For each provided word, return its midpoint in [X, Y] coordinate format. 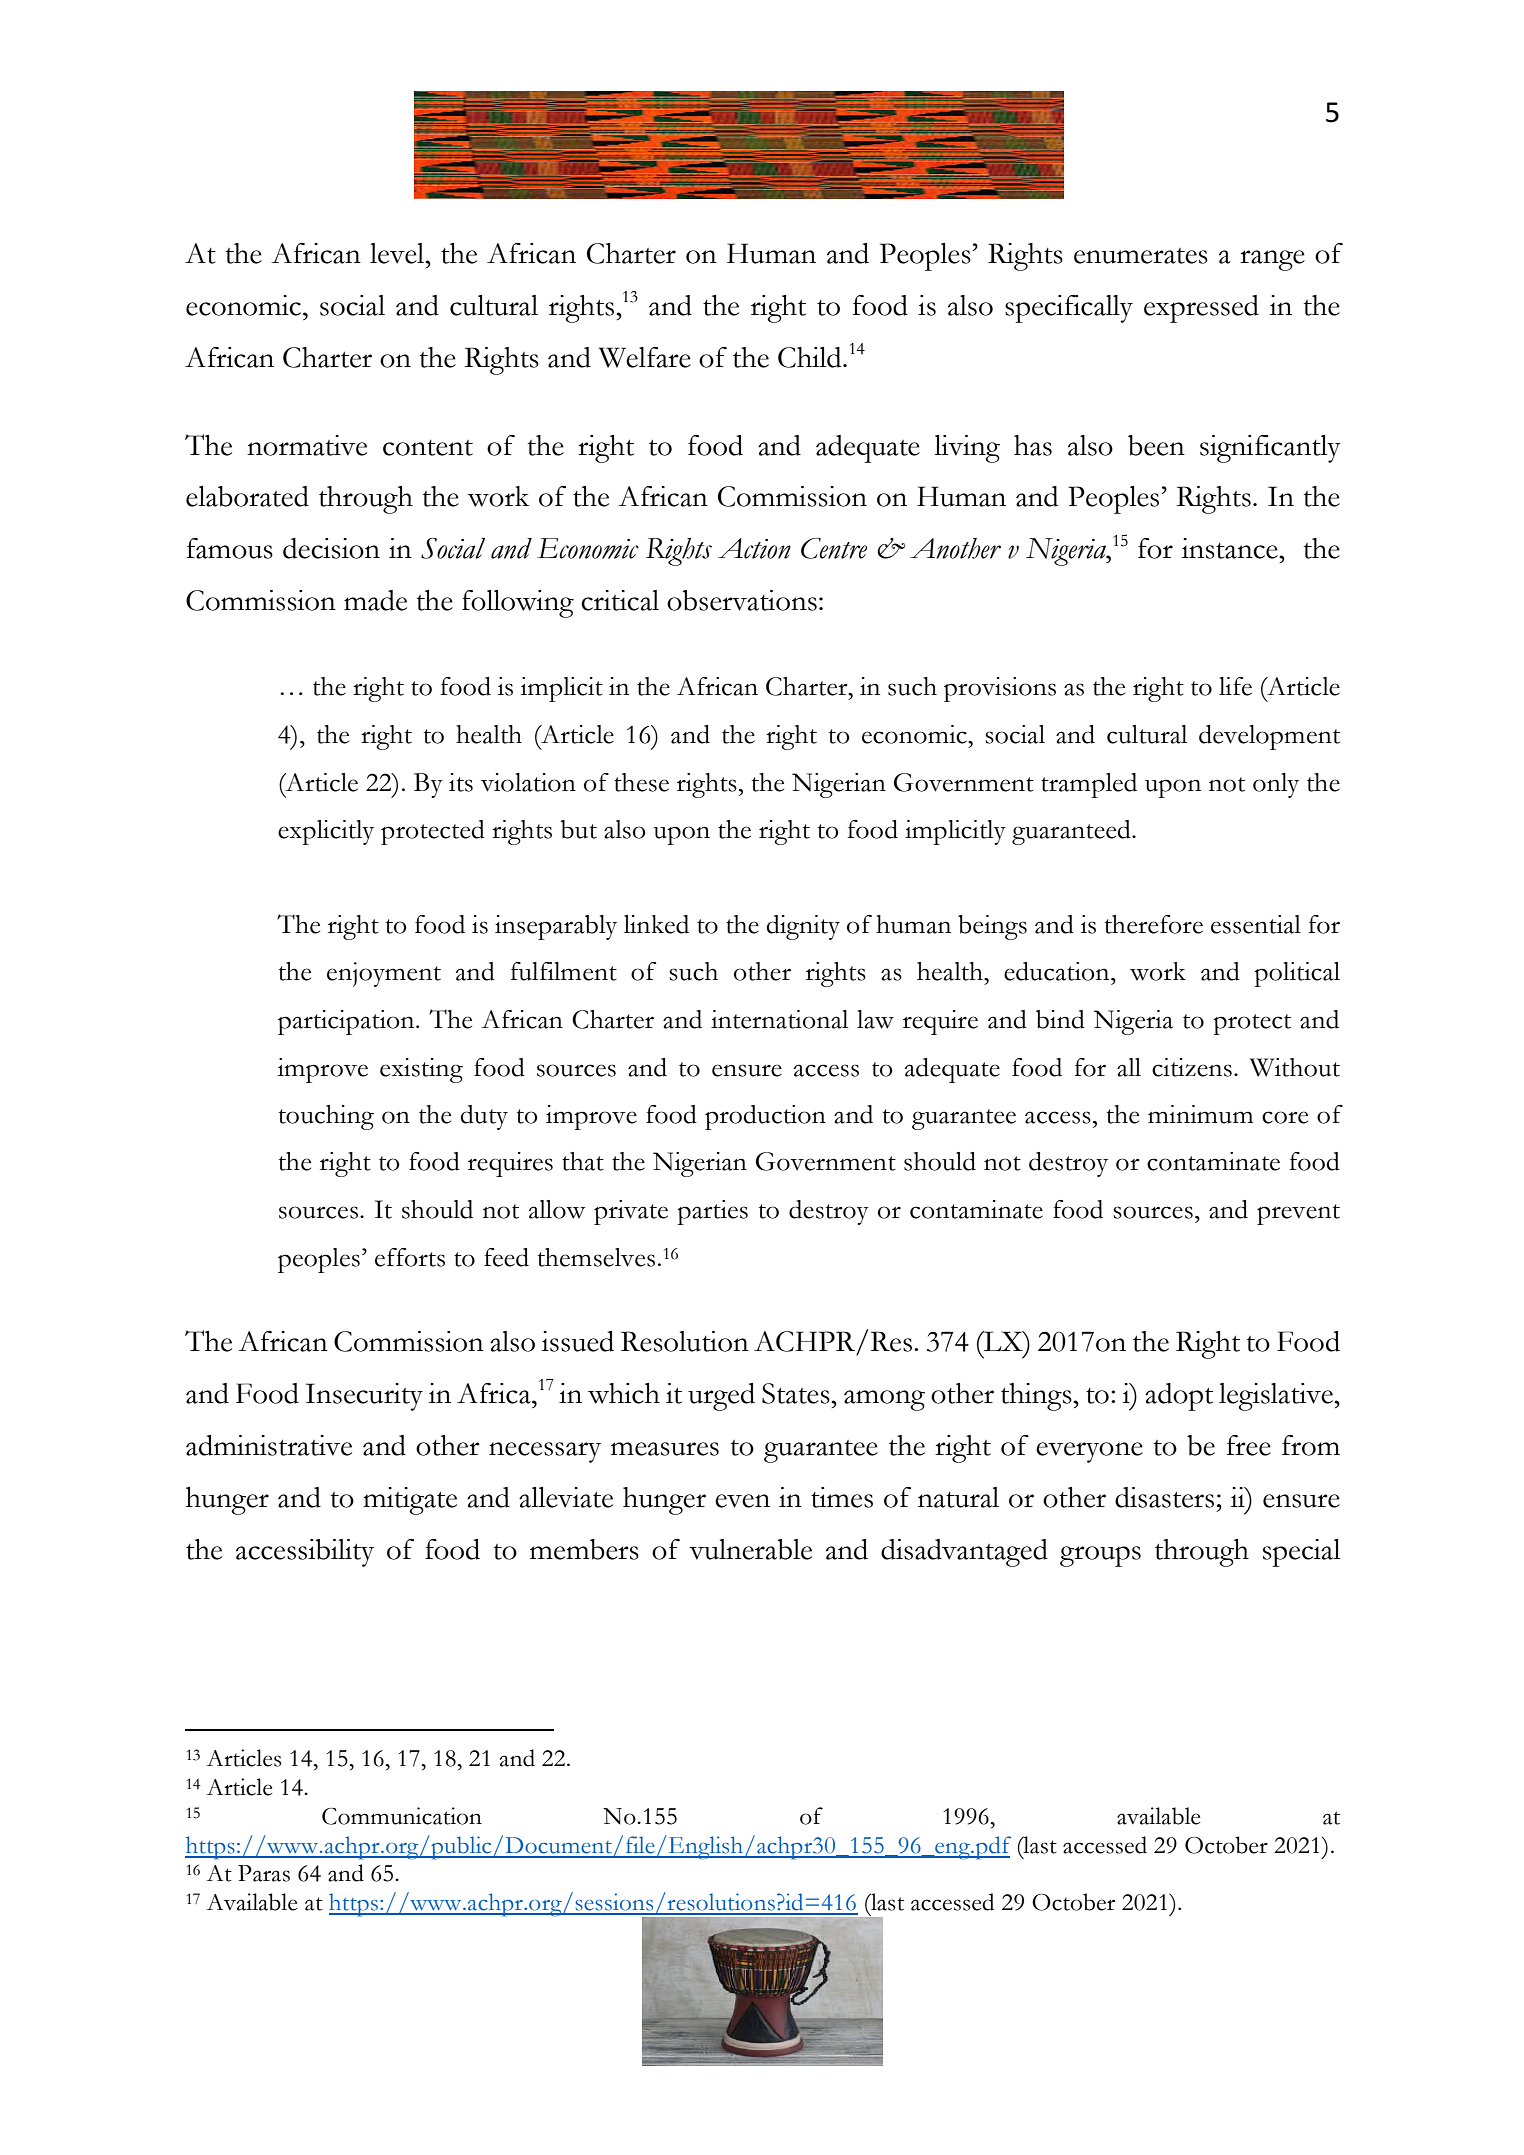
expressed [1201, 309]
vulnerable [750, 1549]
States [797, 1393]
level [398, 253]
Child [811, 357]
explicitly [326, 832]
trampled [1089, 785]
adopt [1179, 1397]
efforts [410, 1257]
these [641, 782]
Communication [402, 1816]
